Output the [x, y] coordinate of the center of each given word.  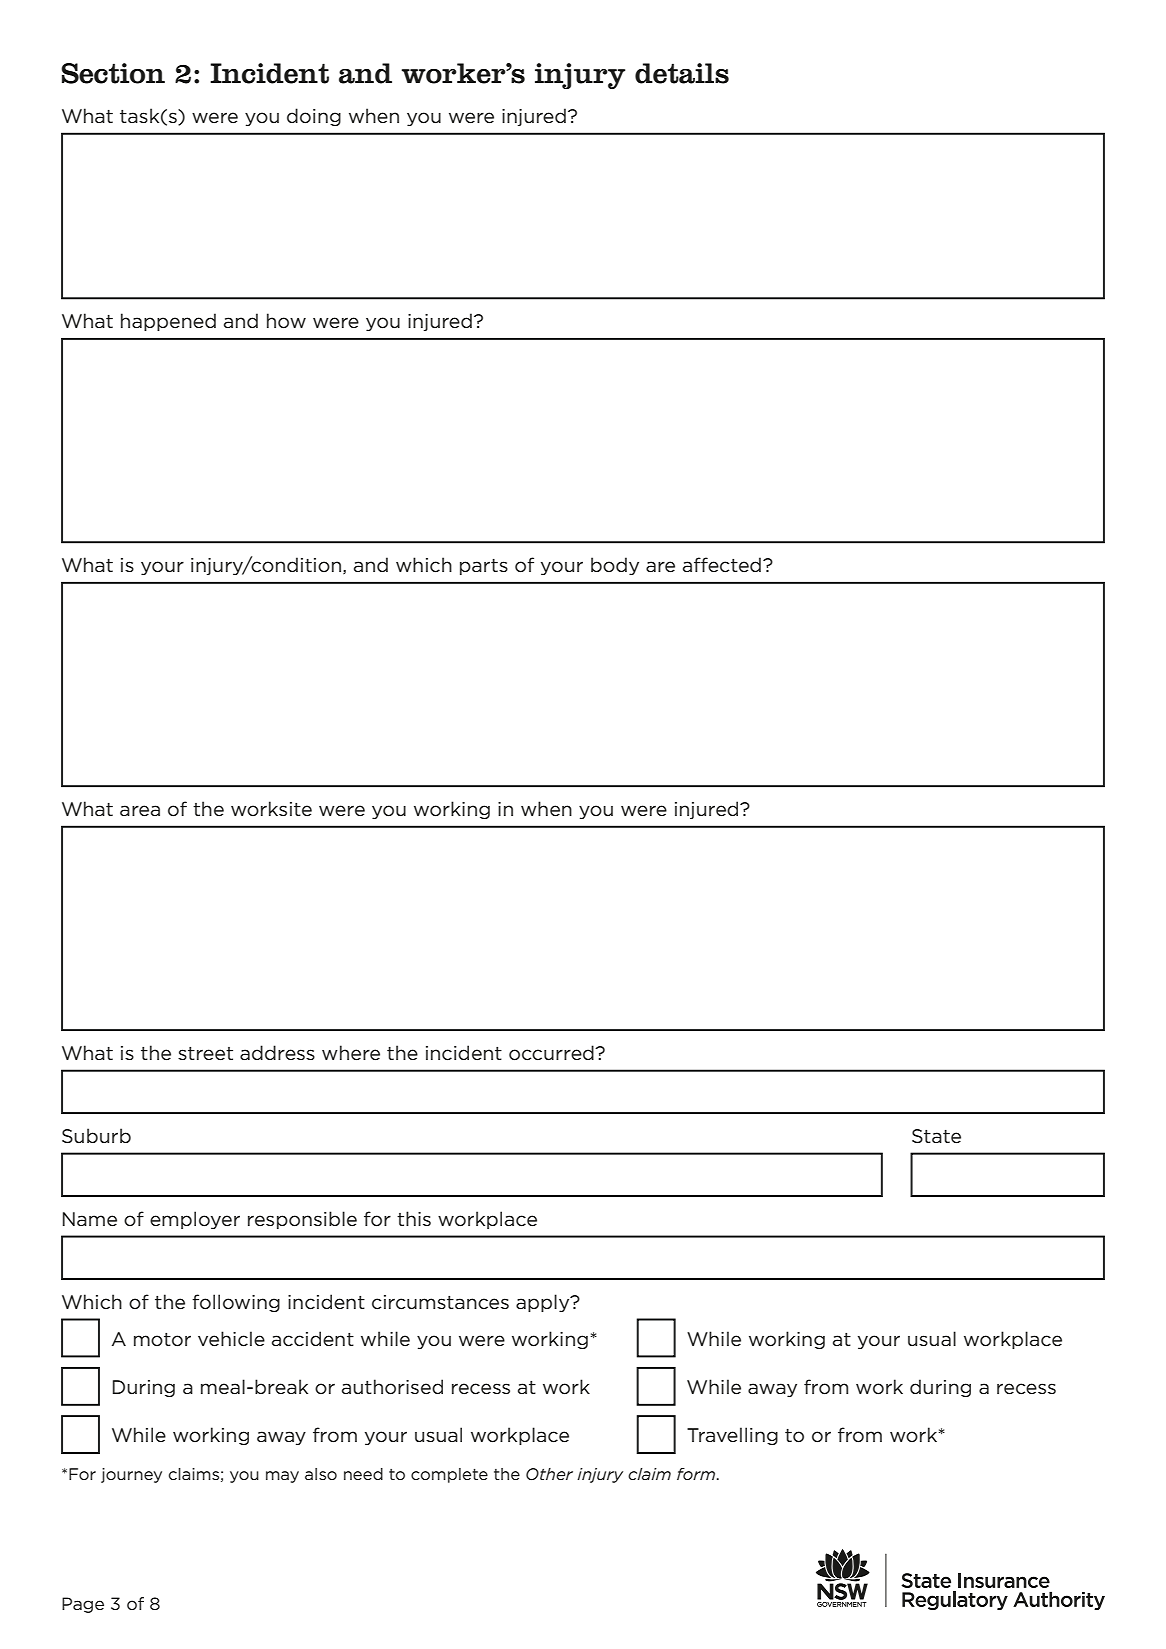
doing [314, 117]
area [140, 811]
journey [131, 1475]
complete [449, 1475]
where [351, 1053]
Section [113, 73]
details [682, 73]
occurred [552, 1053]
